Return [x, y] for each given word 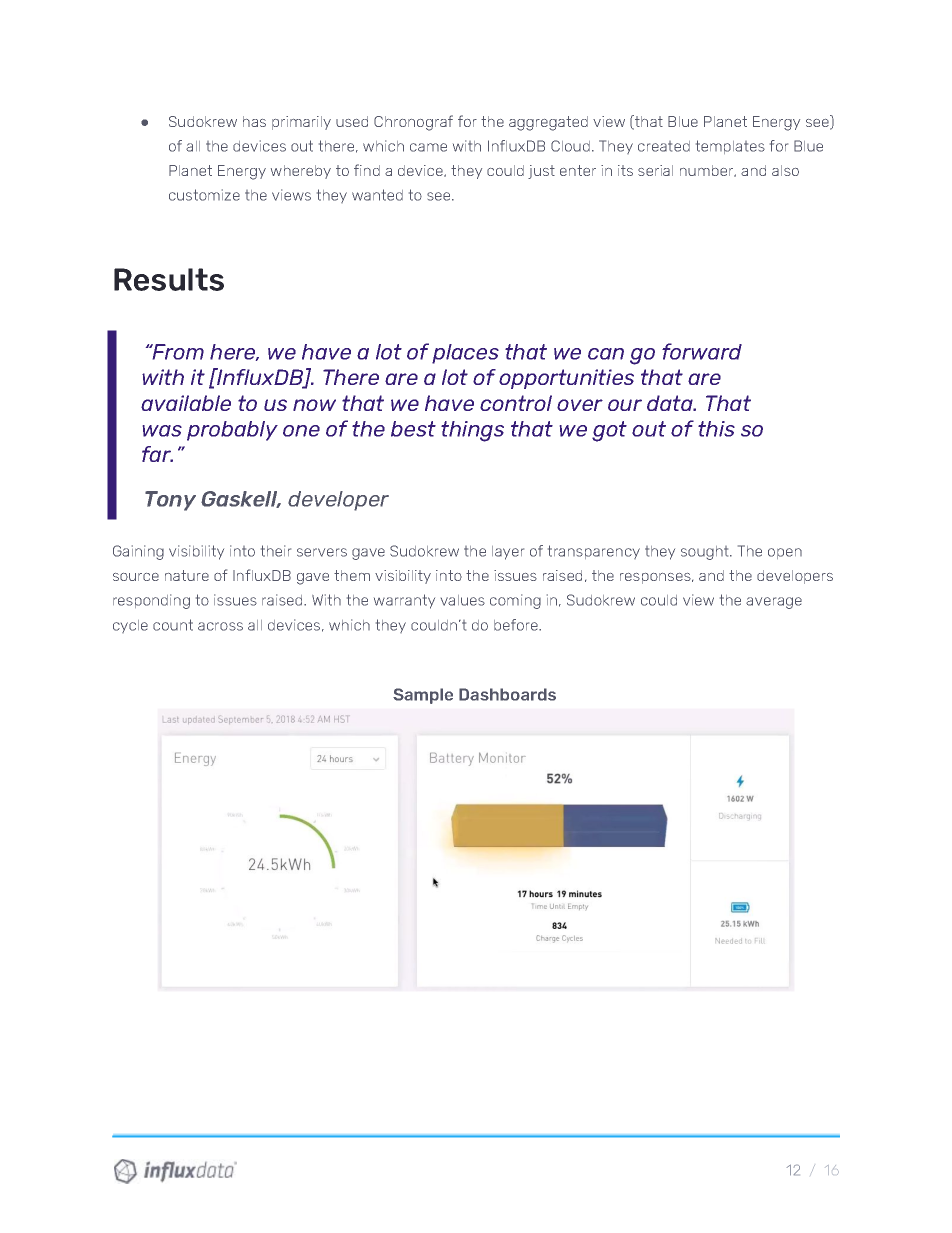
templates [730, 147]
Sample [423, 696]
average [774, 603]
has [254, 121]
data [671, 403]
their [276, 551]
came [428, 147]
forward [702, 351]
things [472, 431]
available [186, 403]
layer [508, 553]
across [220, 626]
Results [169, 279]
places [465, 354]
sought [706, 553]
